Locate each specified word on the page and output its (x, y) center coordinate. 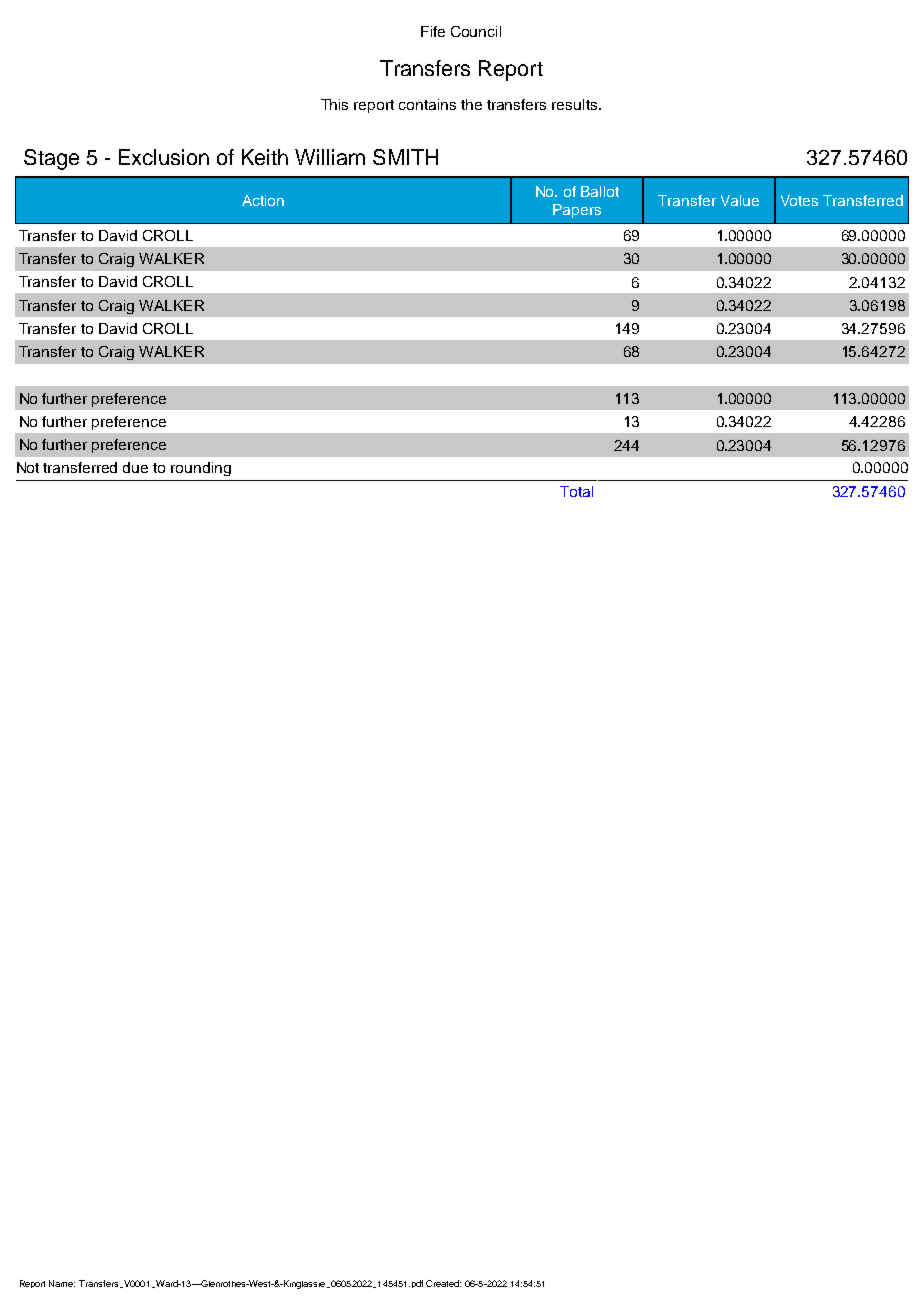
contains (427, 104)
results (574, 104)
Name (62, 1283)
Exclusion (164, 157)
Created (443, 1283)
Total (576, 491)
